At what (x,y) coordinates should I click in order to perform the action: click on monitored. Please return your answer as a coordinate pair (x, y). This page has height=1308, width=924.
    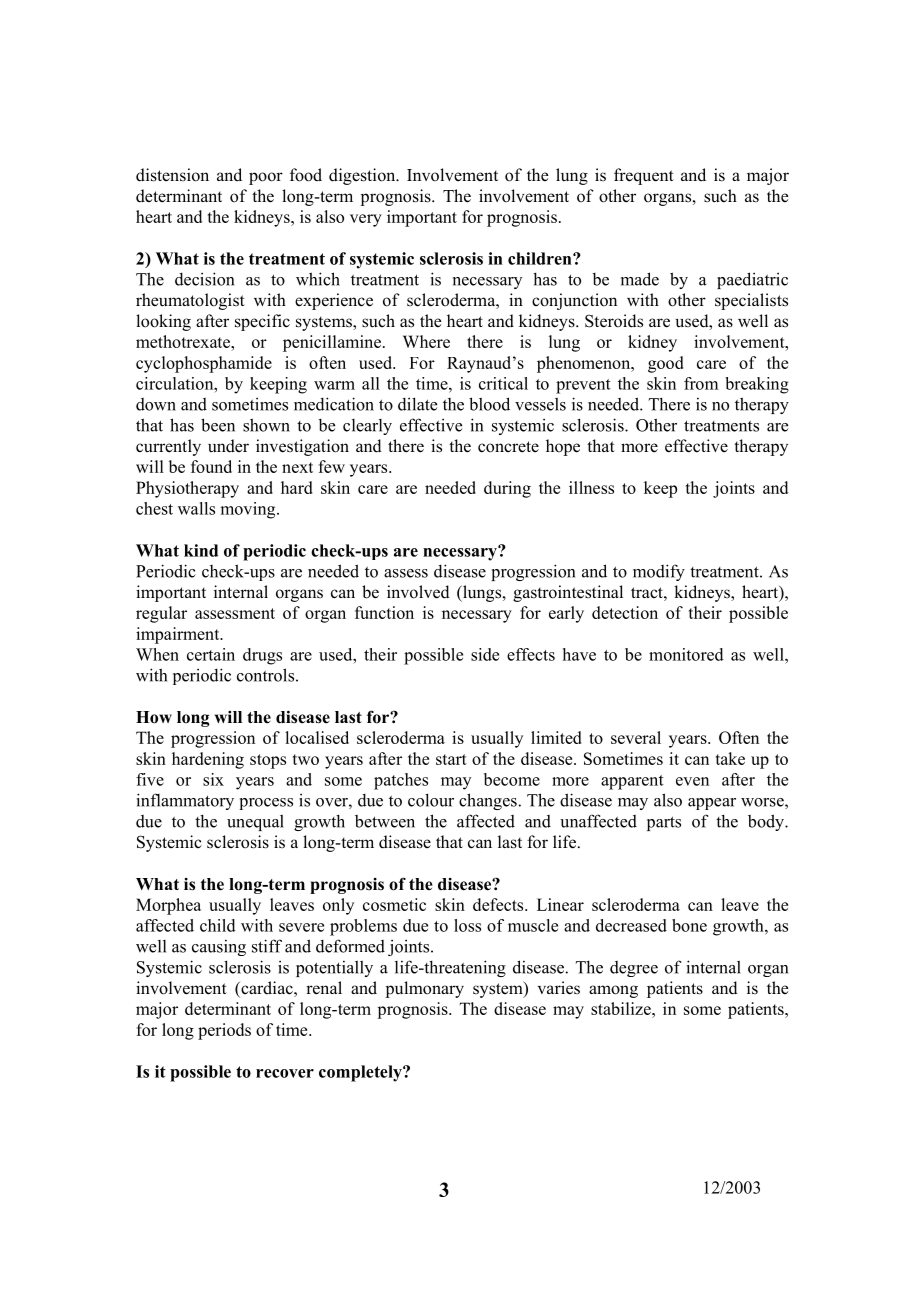
    Looking at the image, I should click on (686, 654).
